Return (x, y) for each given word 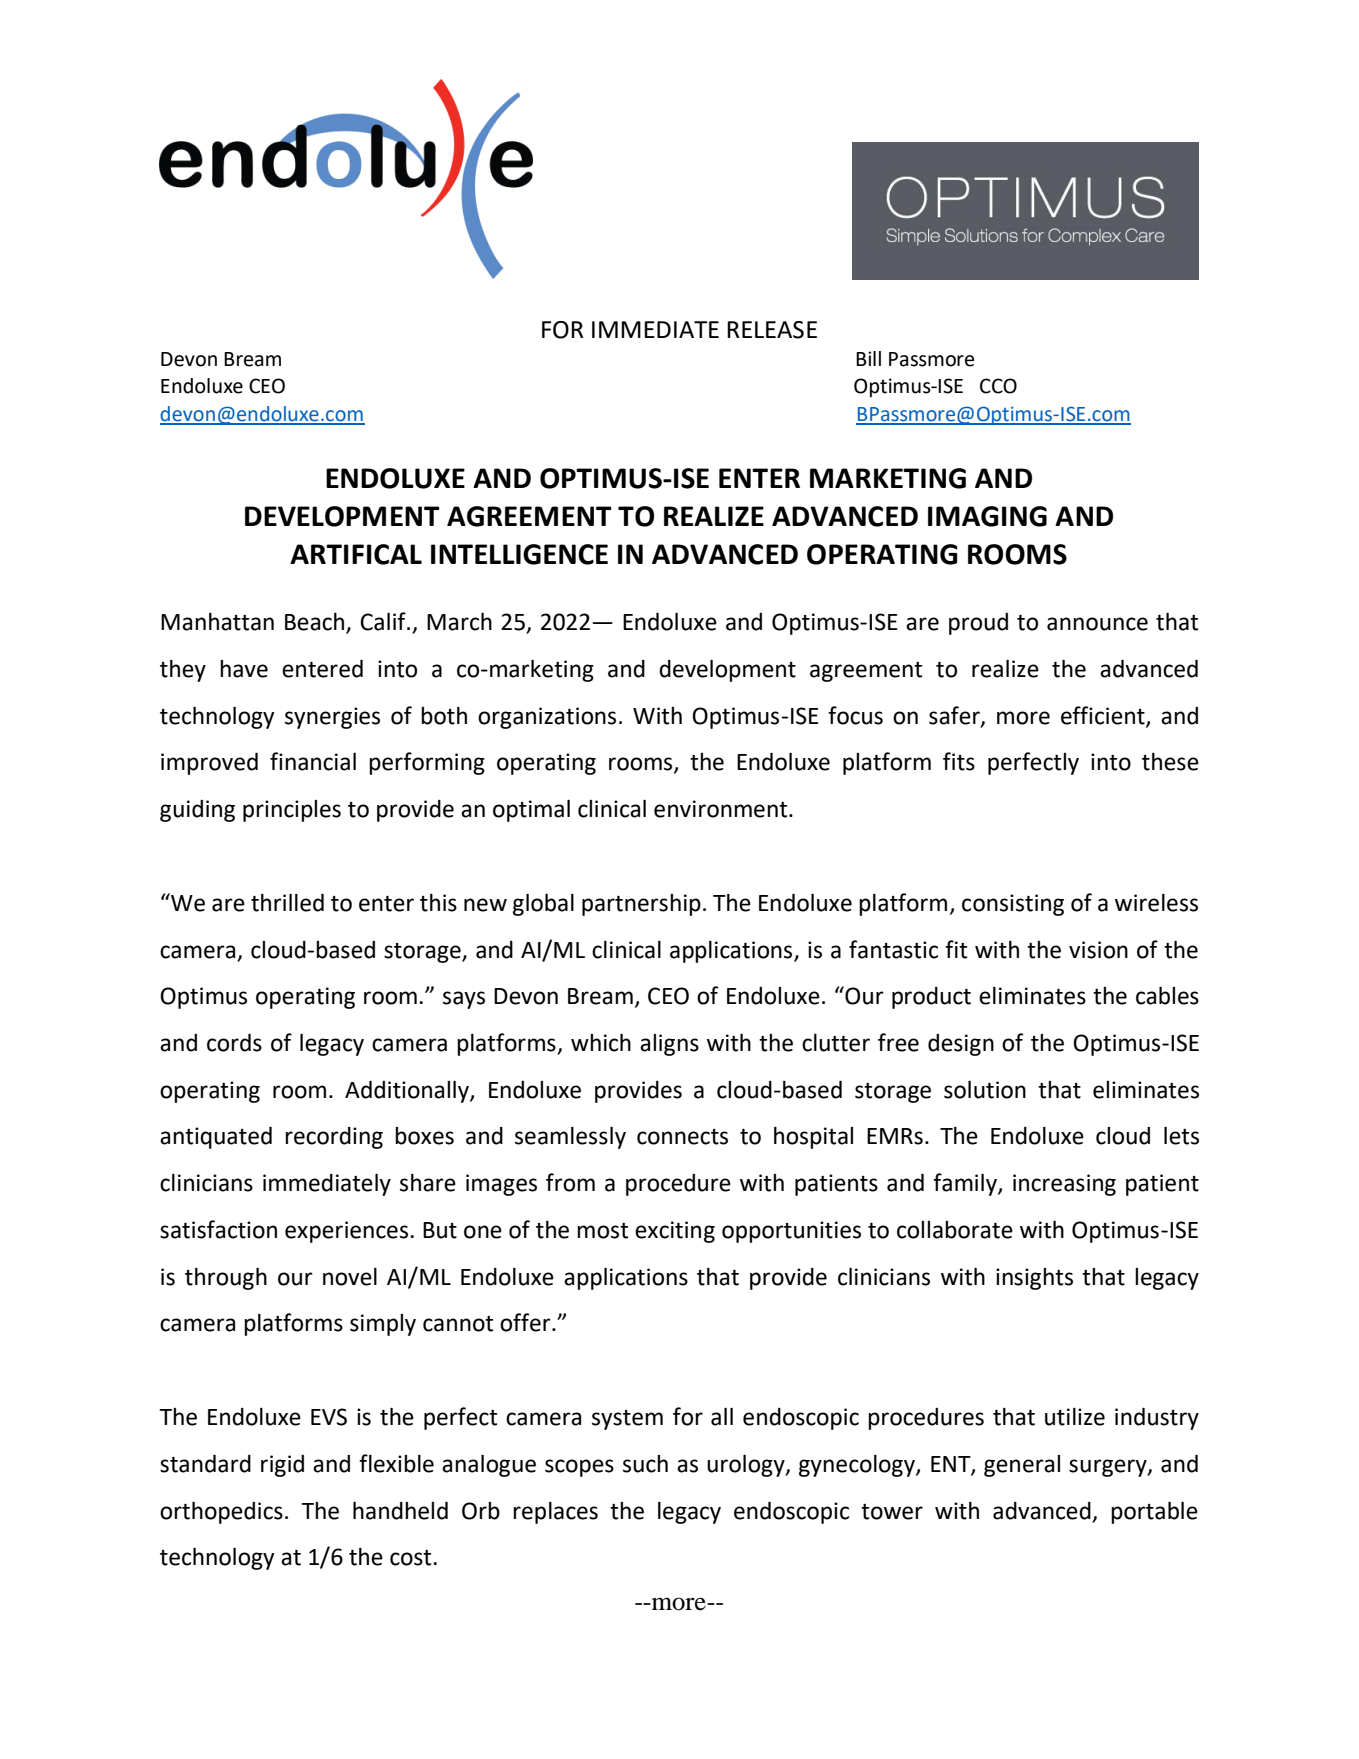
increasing (1064, 1185)
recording (334, 1138)
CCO (998, 386)
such (645, 1464)
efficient (1104, 716)
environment (722, 809)
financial (313, 761)
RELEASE (772, 330)
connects (682, 1137)
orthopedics (221, 1513)
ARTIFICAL (356, 554)
